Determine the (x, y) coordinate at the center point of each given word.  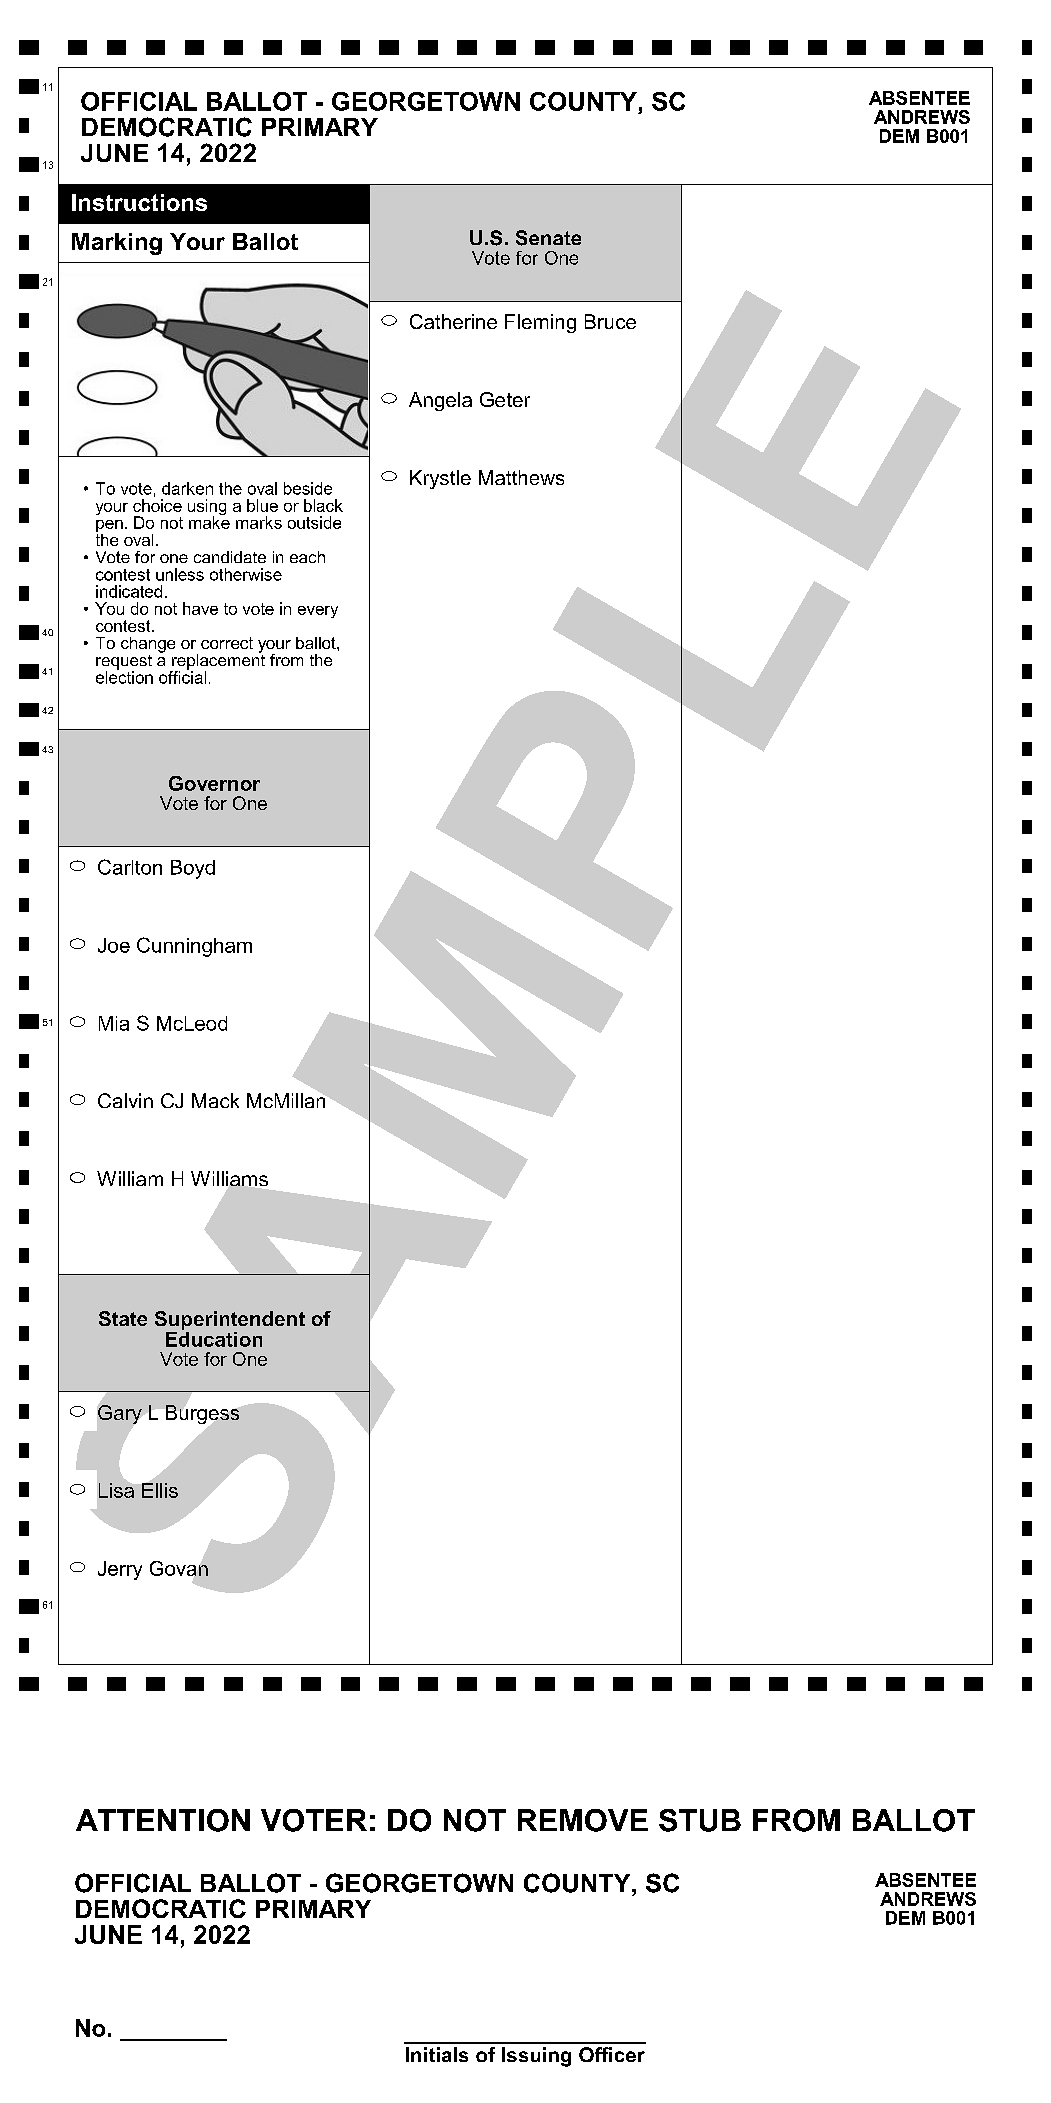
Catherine (453, 321)
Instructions (139, 202)
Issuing (536, 2057)
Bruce (610, 321)
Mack (215, 1100)
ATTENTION (163, 1820)
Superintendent (230, 1320)
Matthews (521, 477)
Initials (437, 2054)
